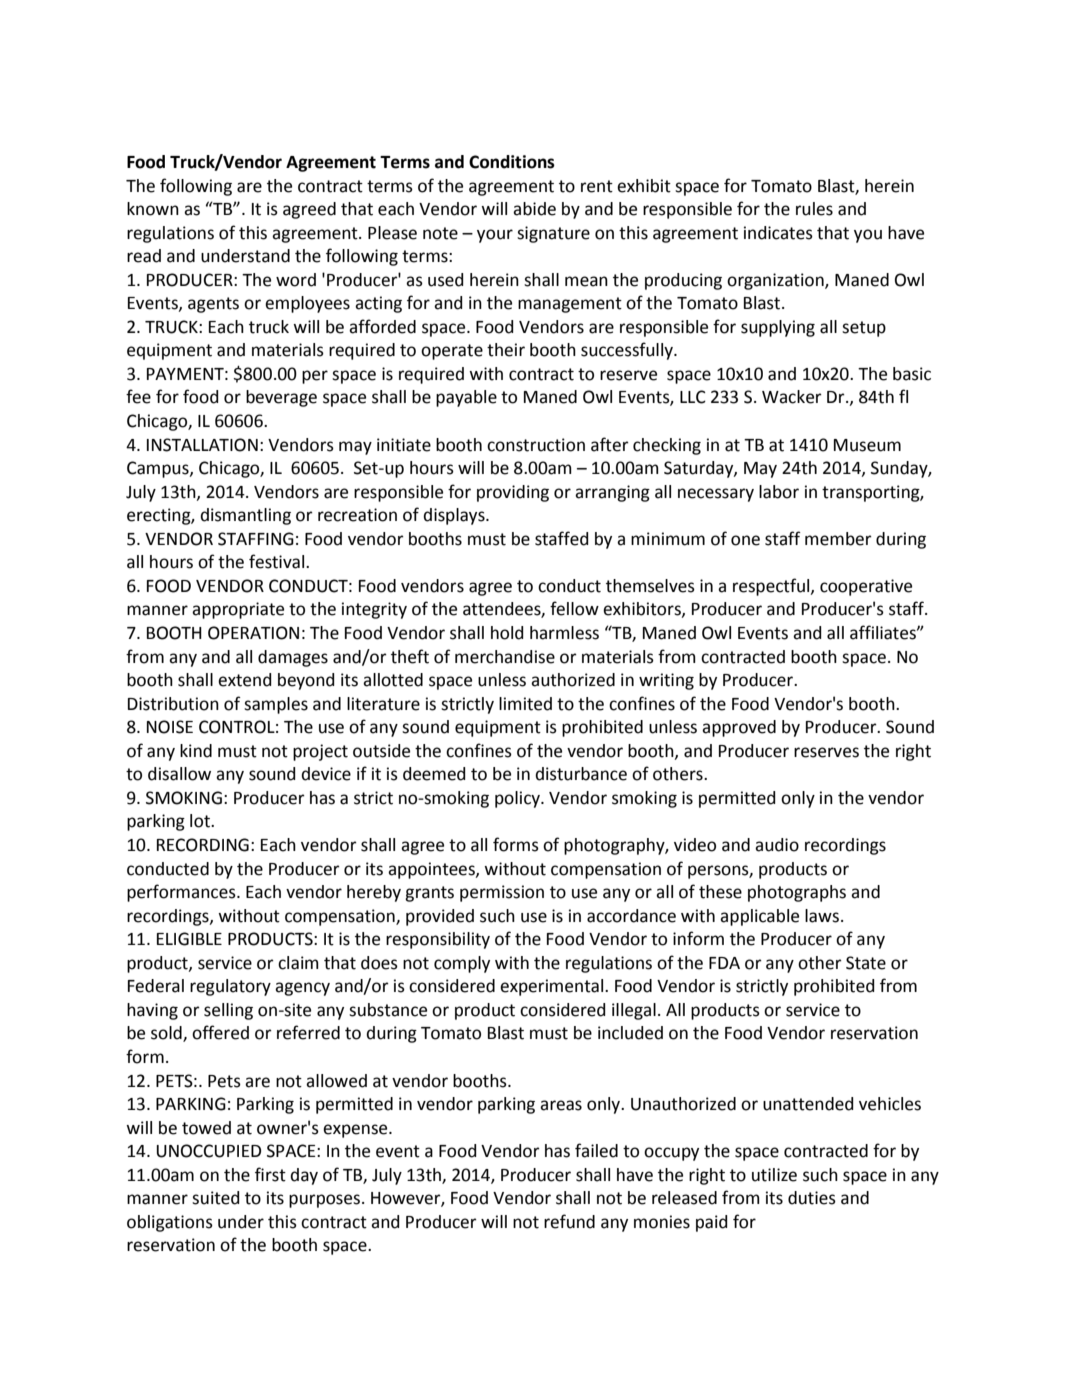  What do you see at coordinates (814, 209) in the screenshot?
I see `rules` at bounding box center [814, 209].
